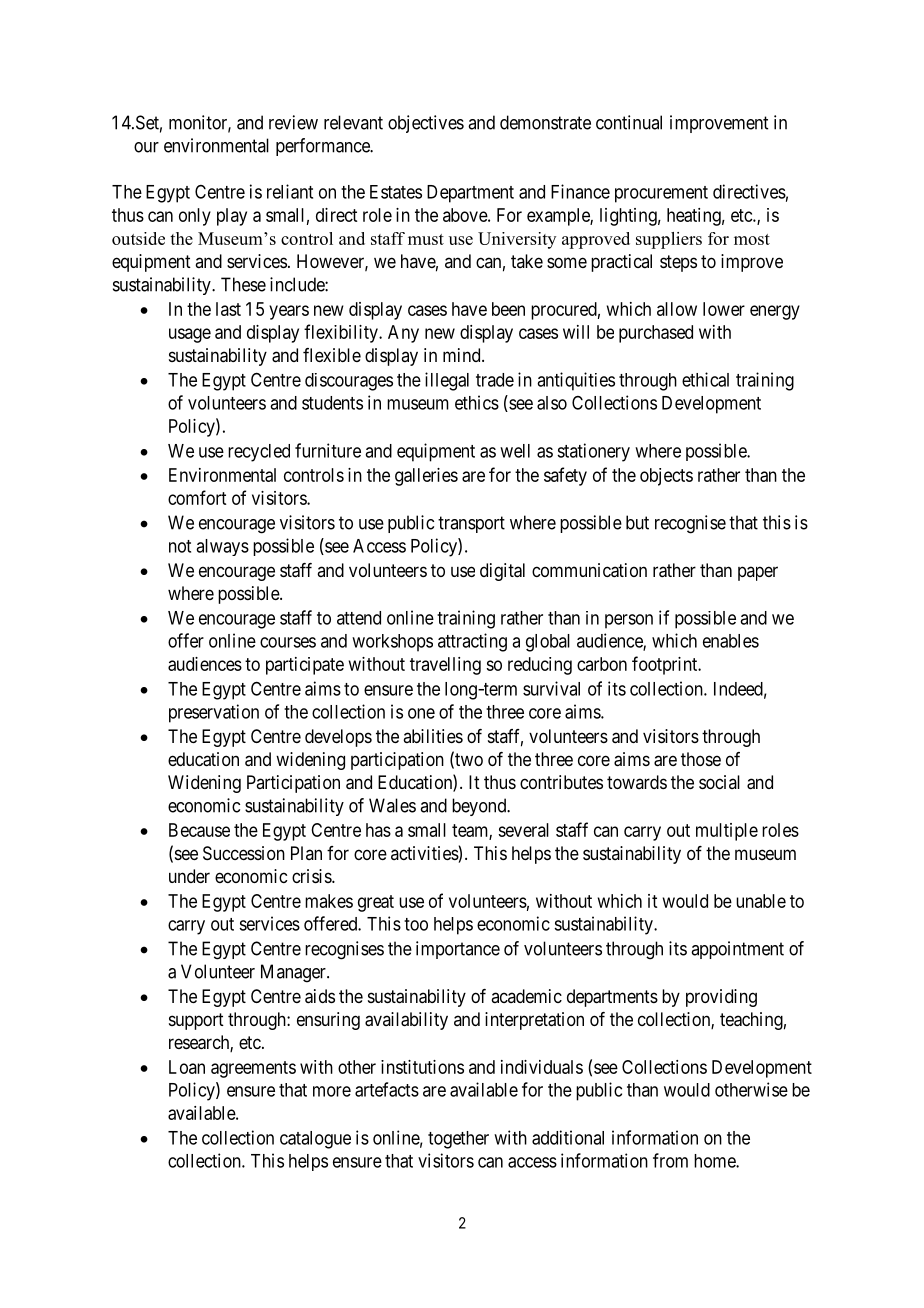 This screenshot has width=924, height=1308. I want to click on enables, so click(731, 641).
